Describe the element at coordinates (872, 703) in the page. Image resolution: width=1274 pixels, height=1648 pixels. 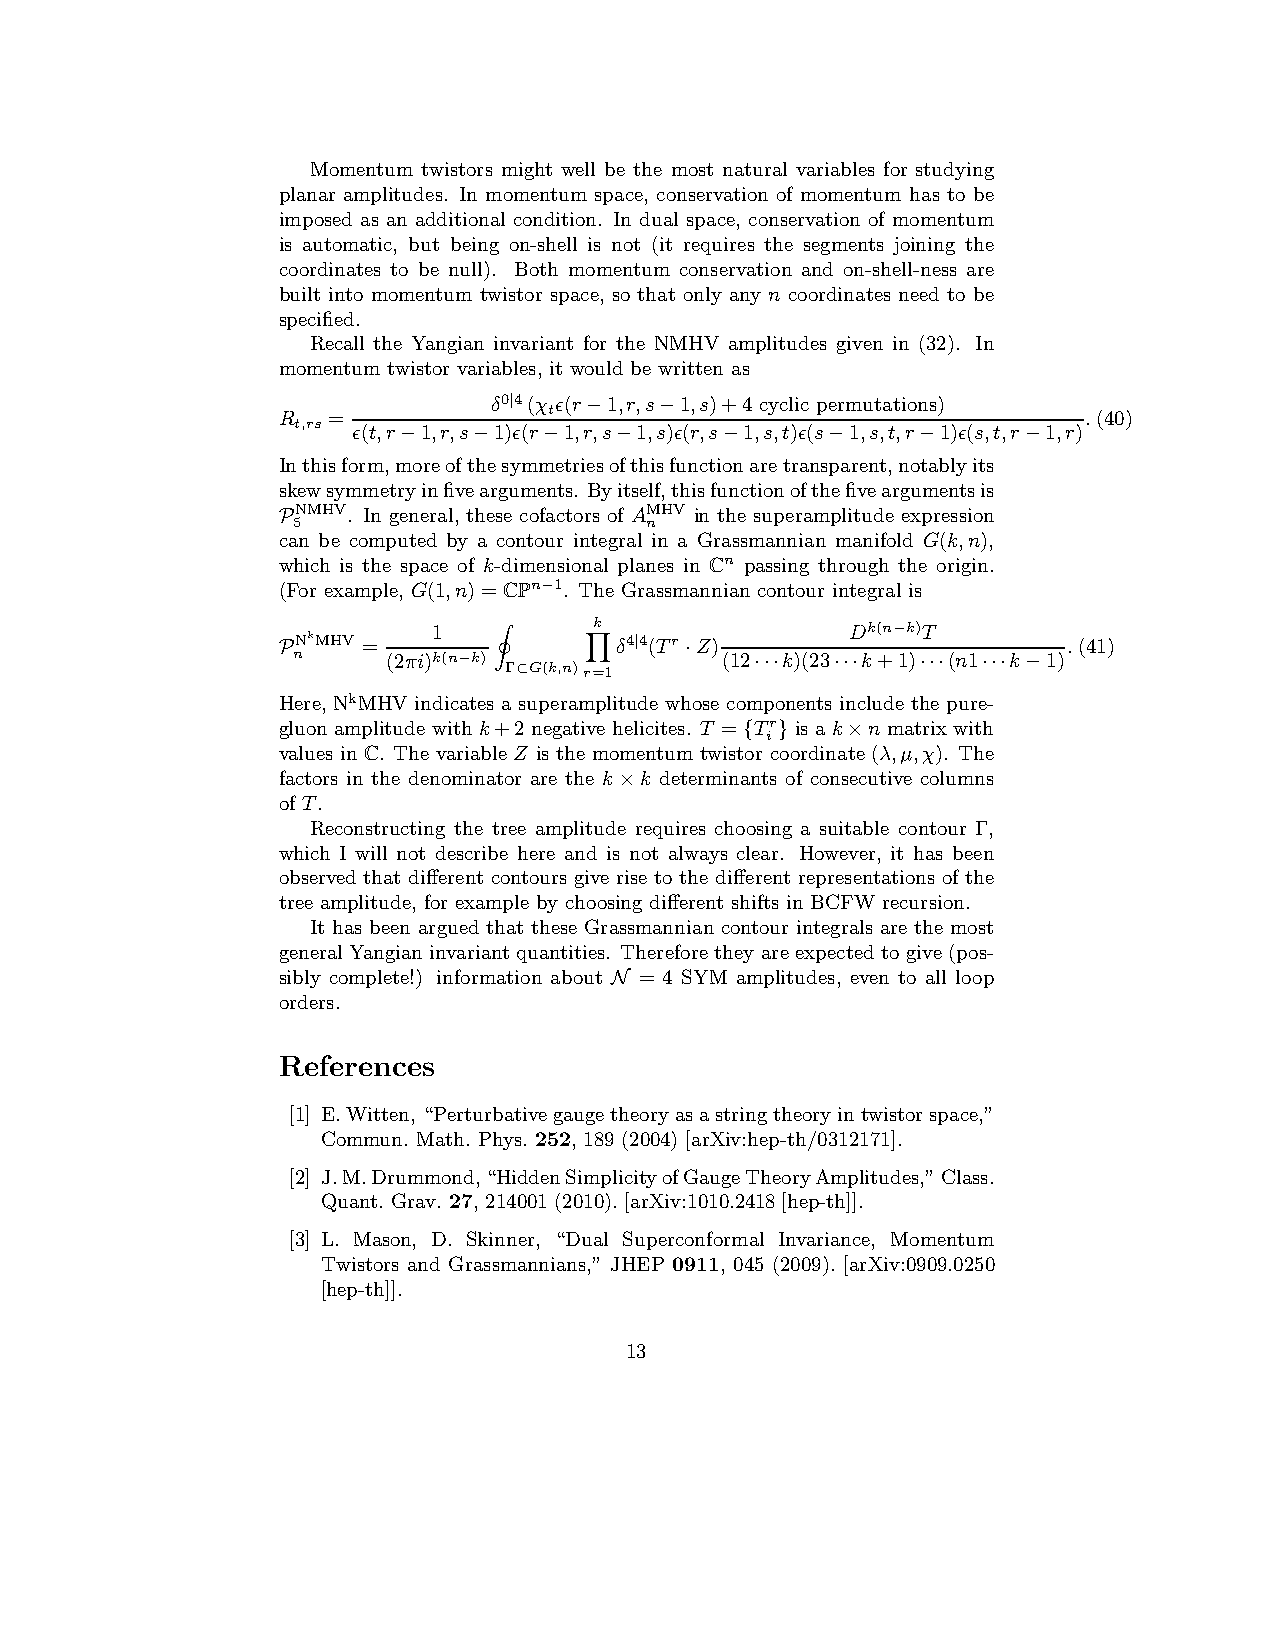
I see `include` at that location.
